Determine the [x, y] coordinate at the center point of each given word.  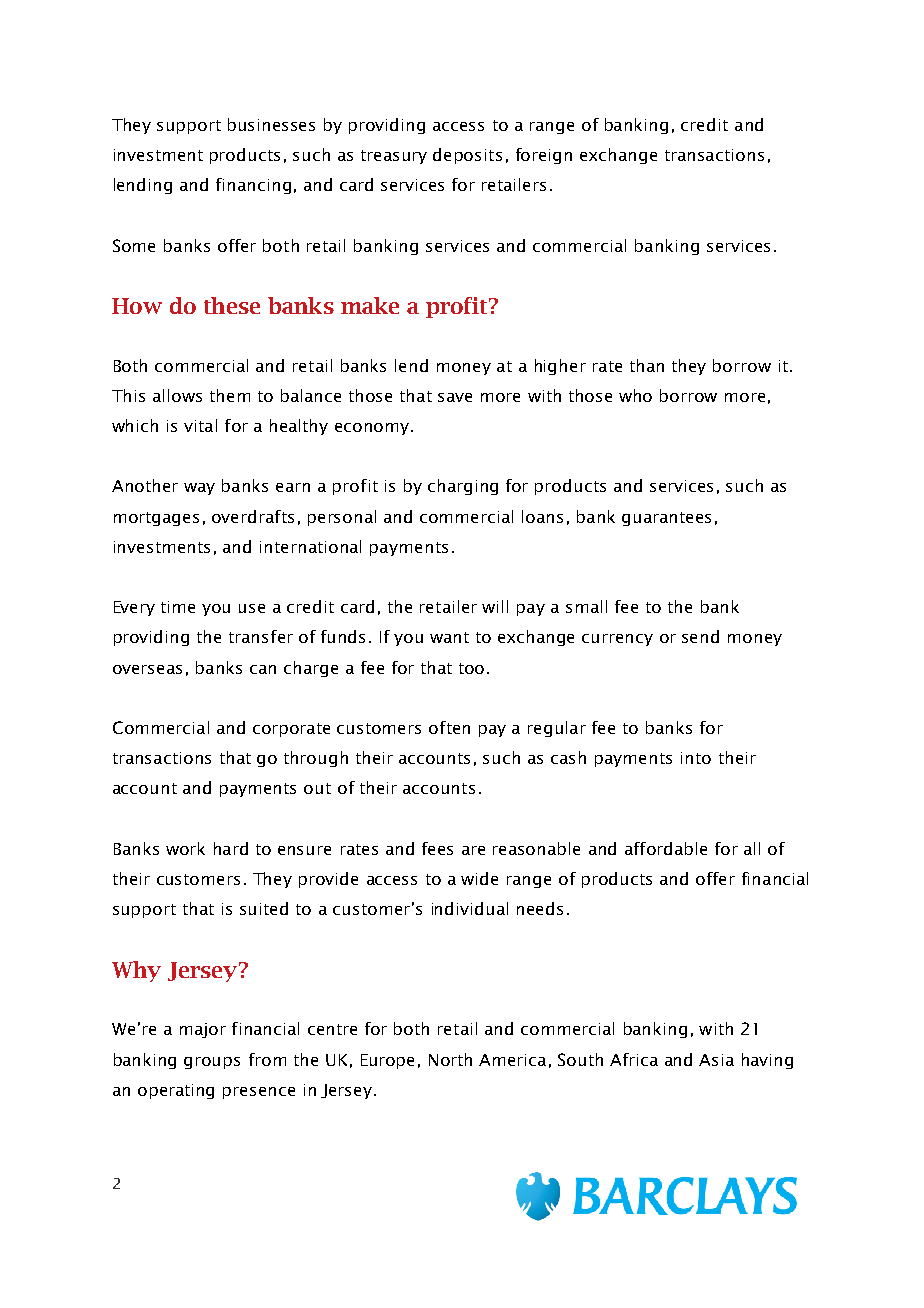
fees [437, 848]
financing [253, 186]
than [647, 365]
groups [212, 1063]
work [185, 848]
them [230, 395]
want [449, 637]
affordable [666, 848]
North [450, 1059]
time [178, 607]
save [455, 397]
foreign [544, 156]
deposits [467, 156]
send [700, 636]
